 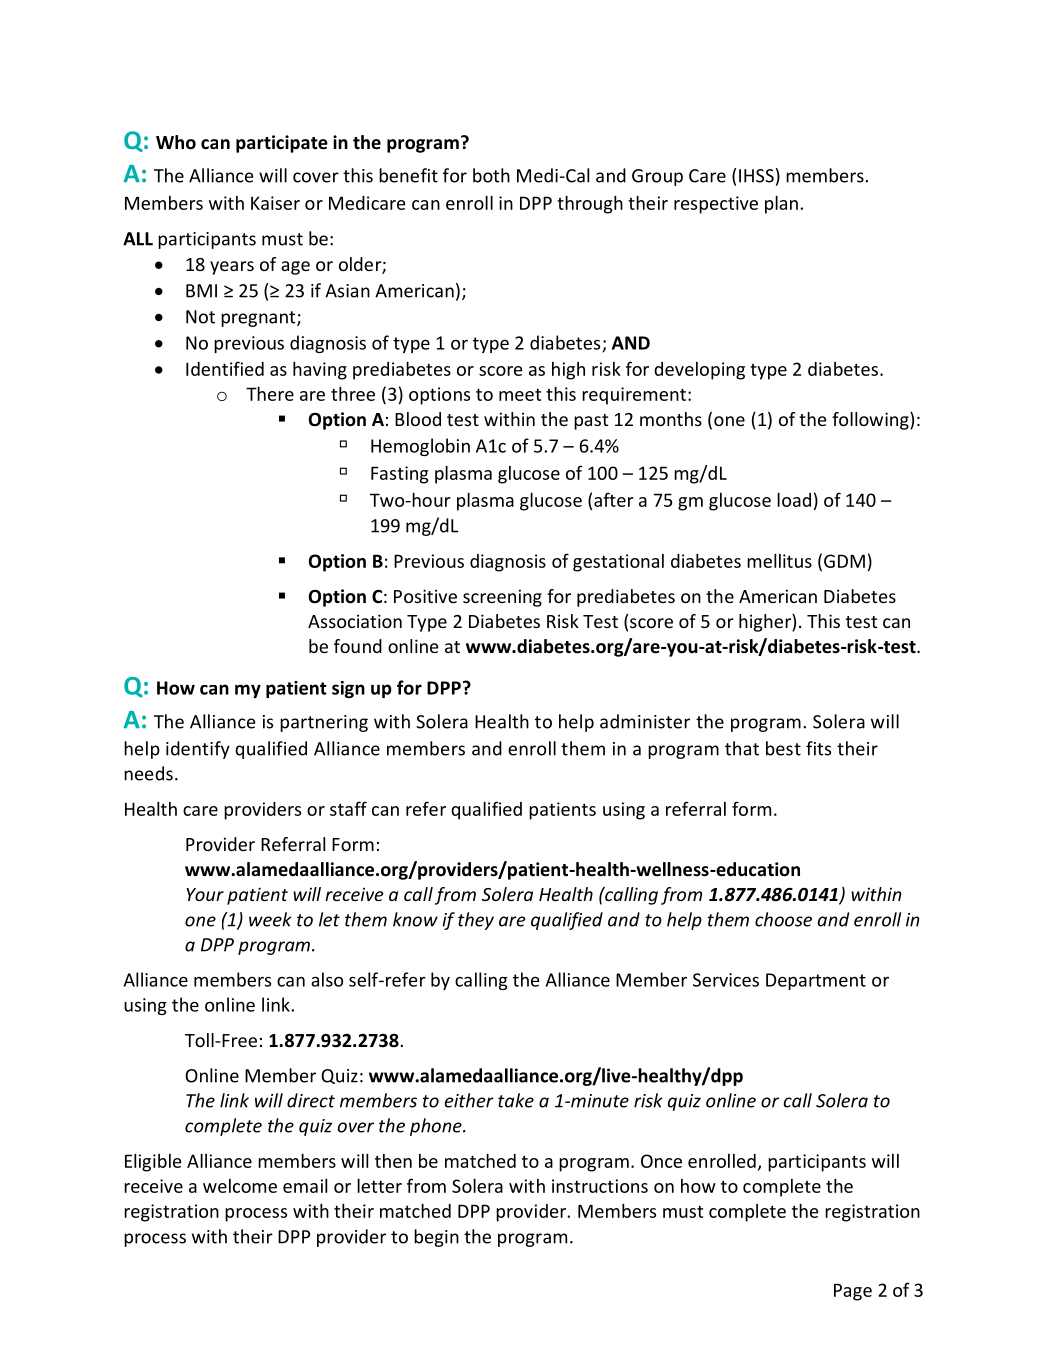 I want to click on administer, so click(x=645, y=721).
